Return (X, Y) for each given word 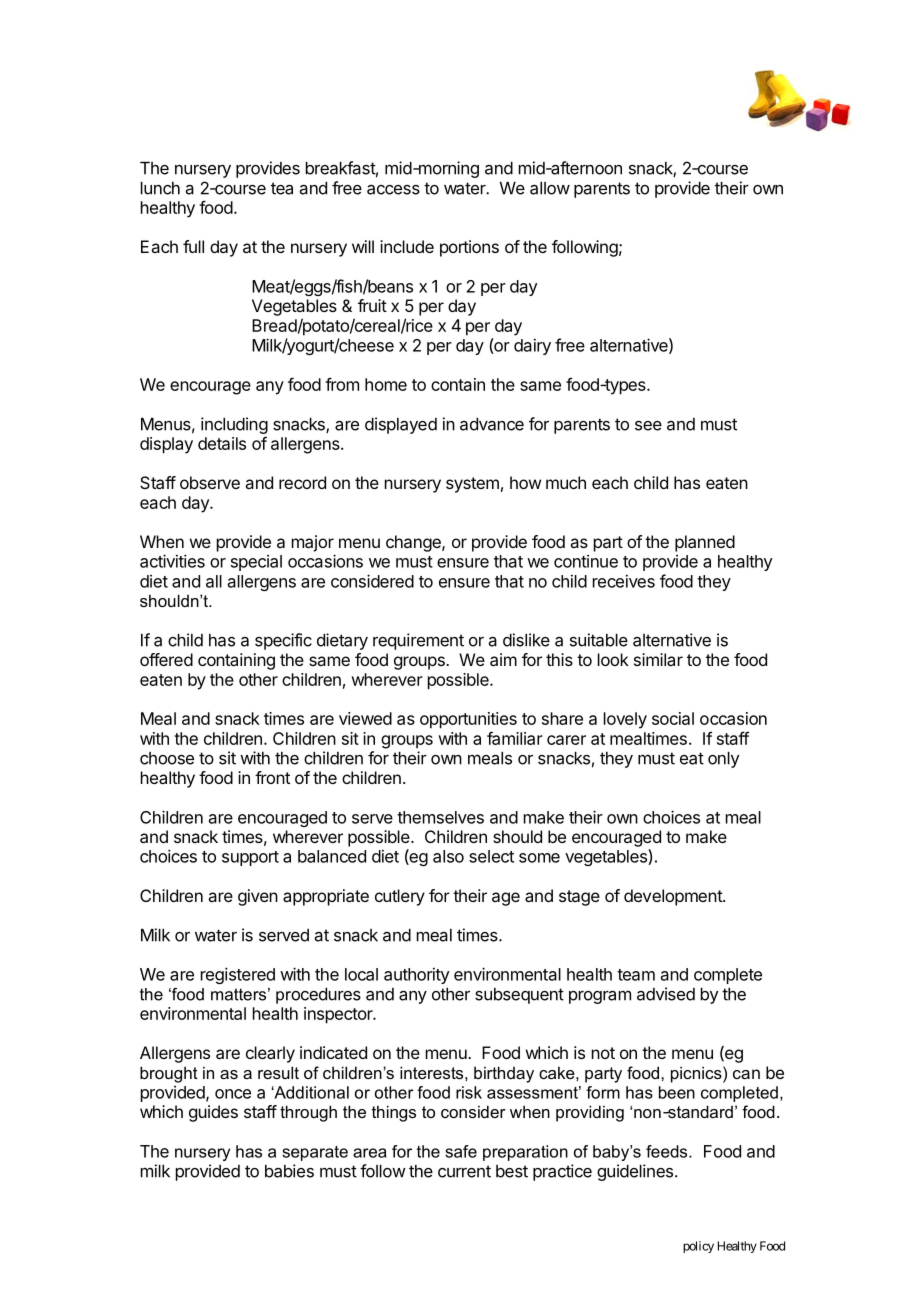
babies (289, 1171)
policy (698, 1247)
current (464, 1171)
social (673, 718)
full (193, 246)
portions (469, 248)
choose (167, 758)
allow (550, 188)
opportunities (468, 720)
